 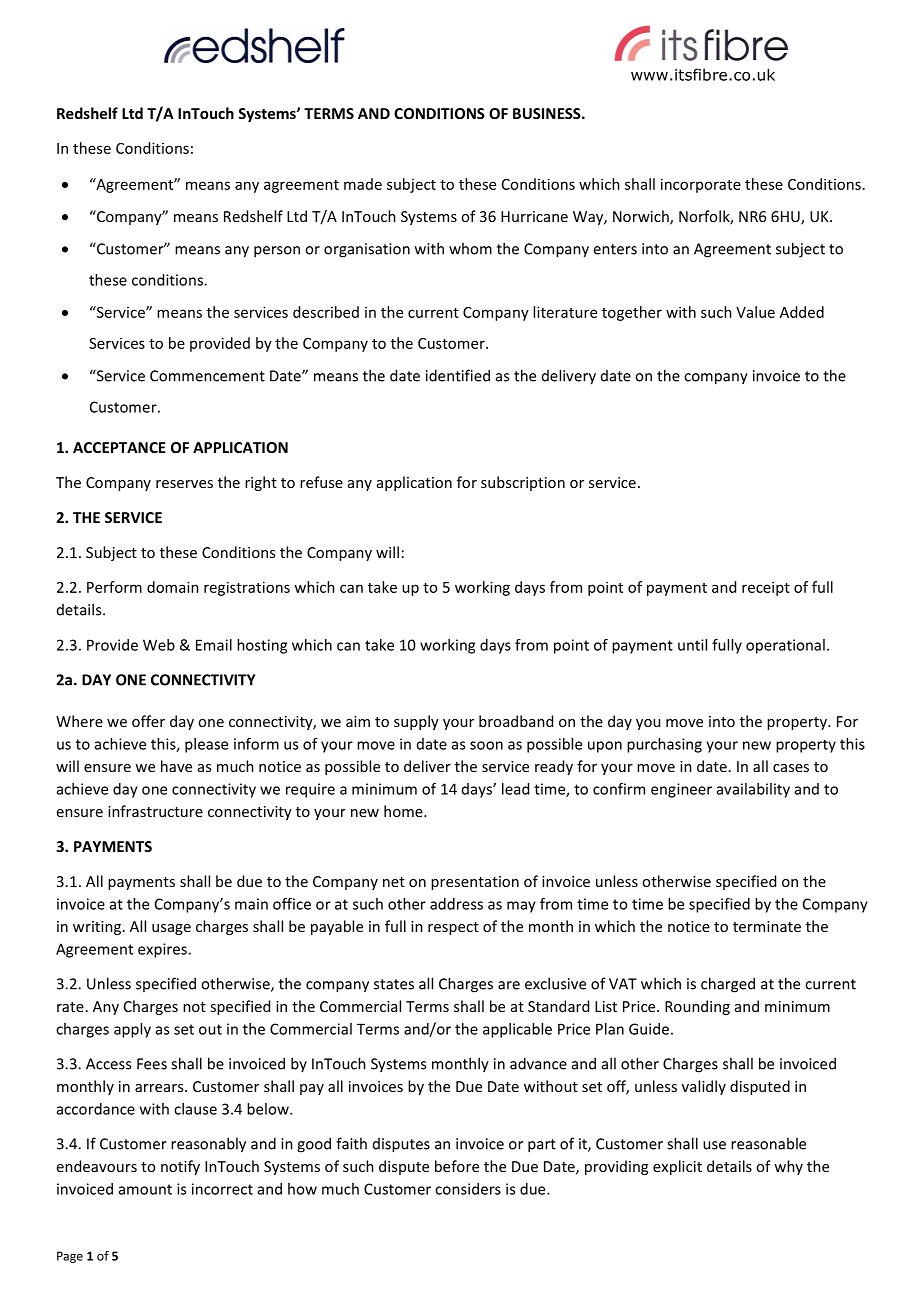 What do you see at coordinates (664, 745) in the document?
I see `purchasing` at bounding box center [664, 745].
